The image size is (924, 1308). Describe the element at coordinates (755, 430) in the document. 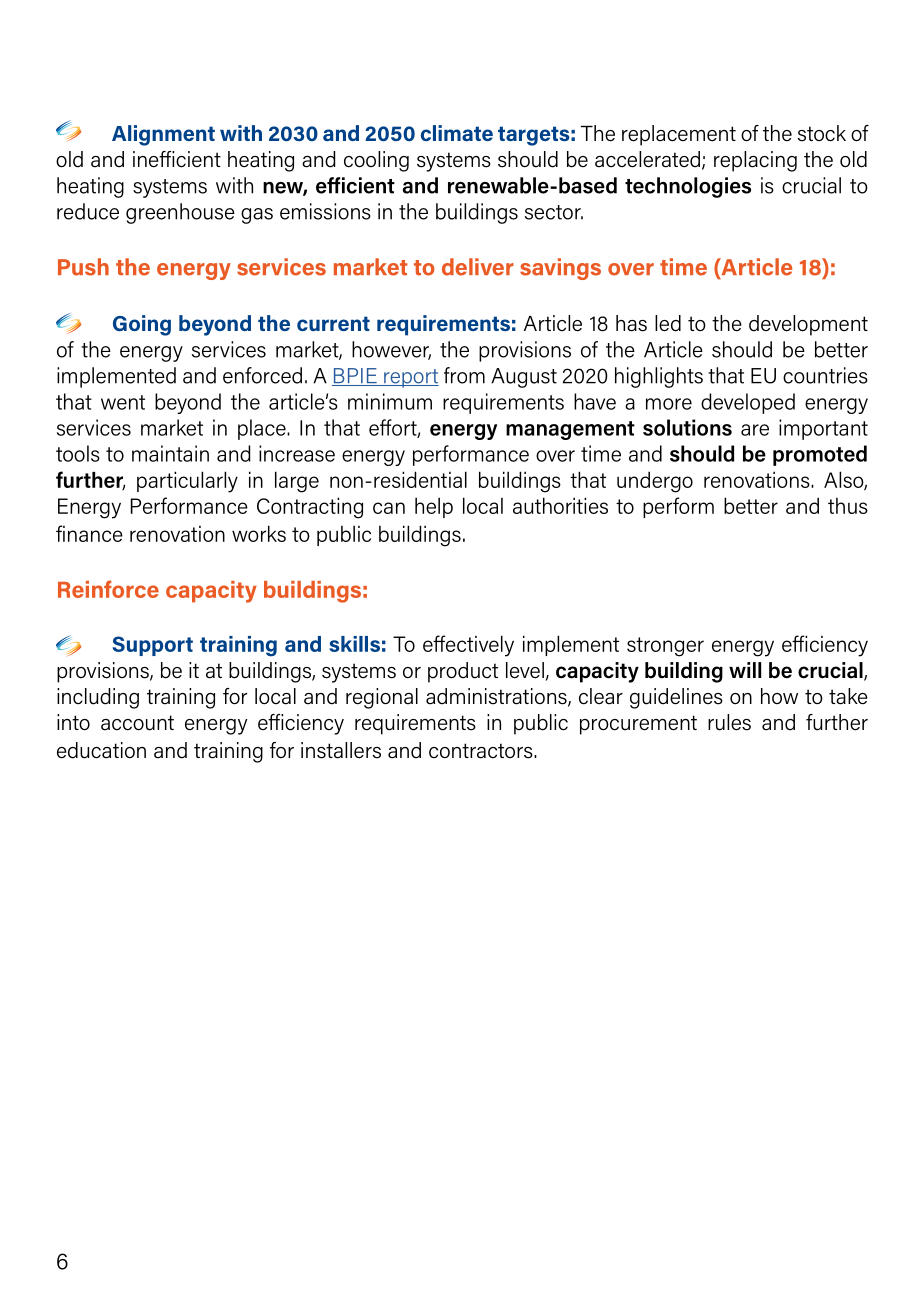

I see `are` at that location.
